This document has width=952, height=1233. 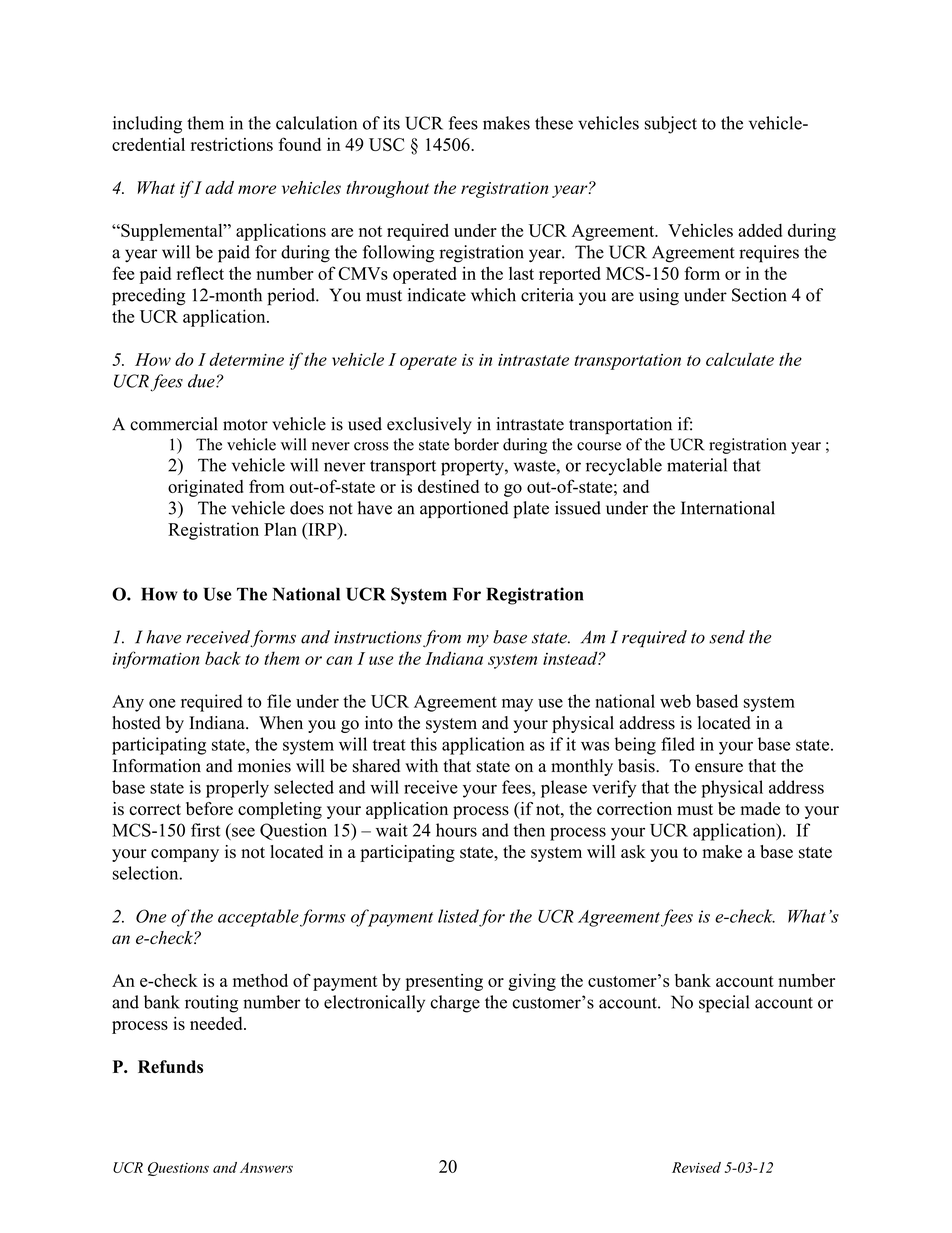 What do you see at coordinates (727, 637) in the document?
I see `send` at bounding box center [727, 637].
